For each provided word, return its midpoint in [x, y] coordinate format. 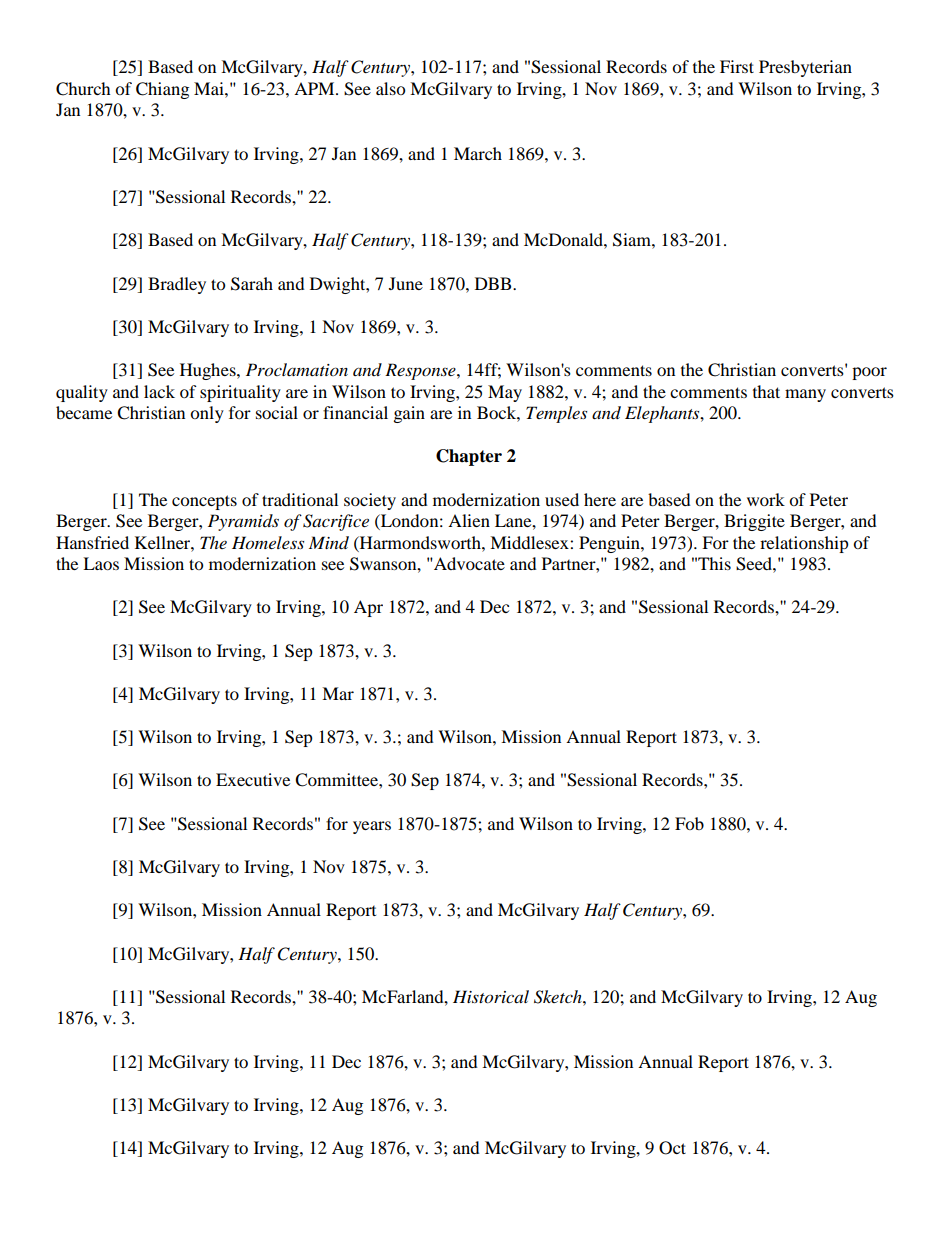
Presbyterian [805, 68]
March [478, 153]
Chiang [162, 90]
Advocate [468, 563]
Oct [672, 1148]
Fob [689, 823]
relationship [804, 544]
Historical [491, 997]
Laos [101, 563]
